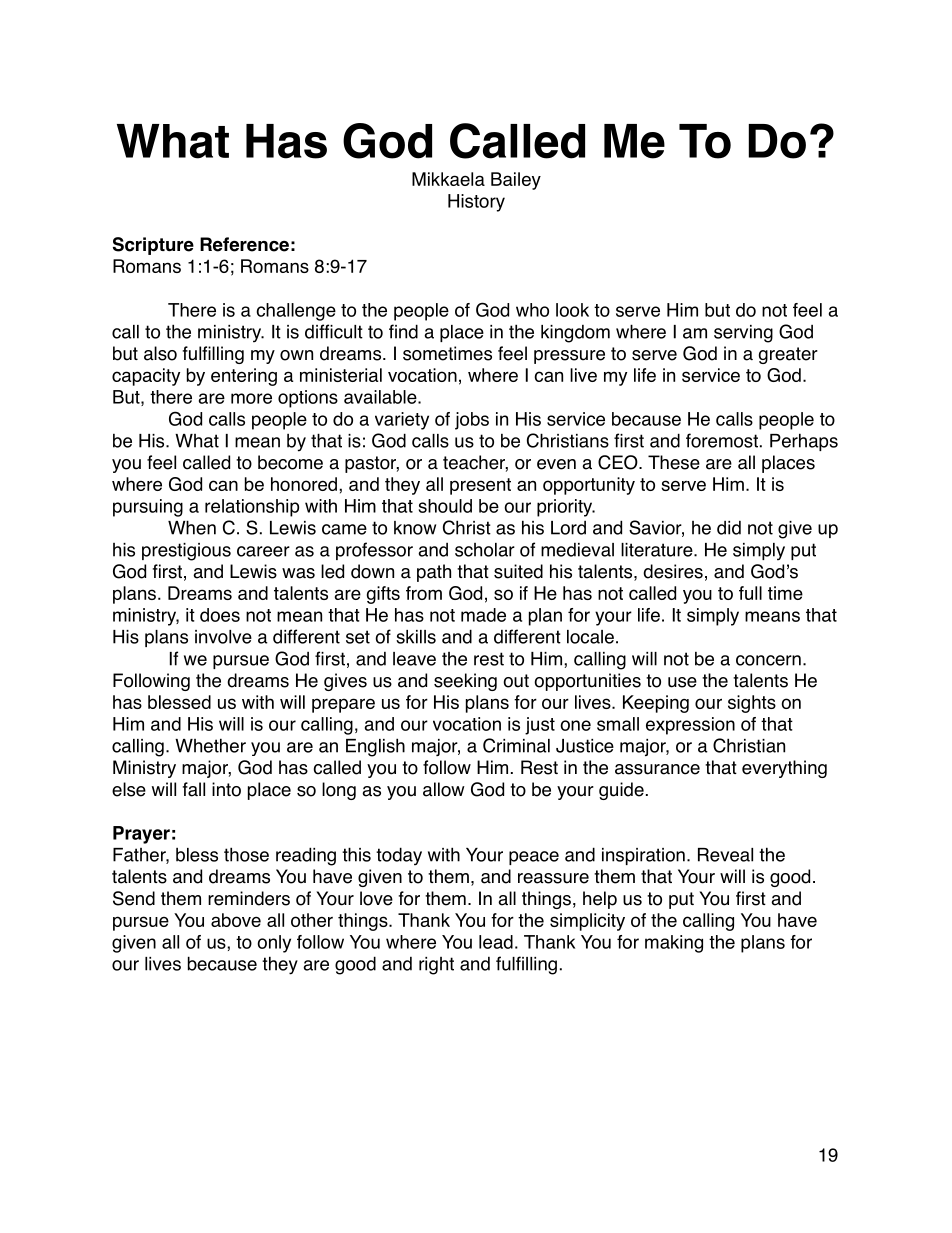 This document has height=1233, width=952. What do you see at coordinates (236, 920) in the document?
I see `above` at bounding box center [236, 920].
